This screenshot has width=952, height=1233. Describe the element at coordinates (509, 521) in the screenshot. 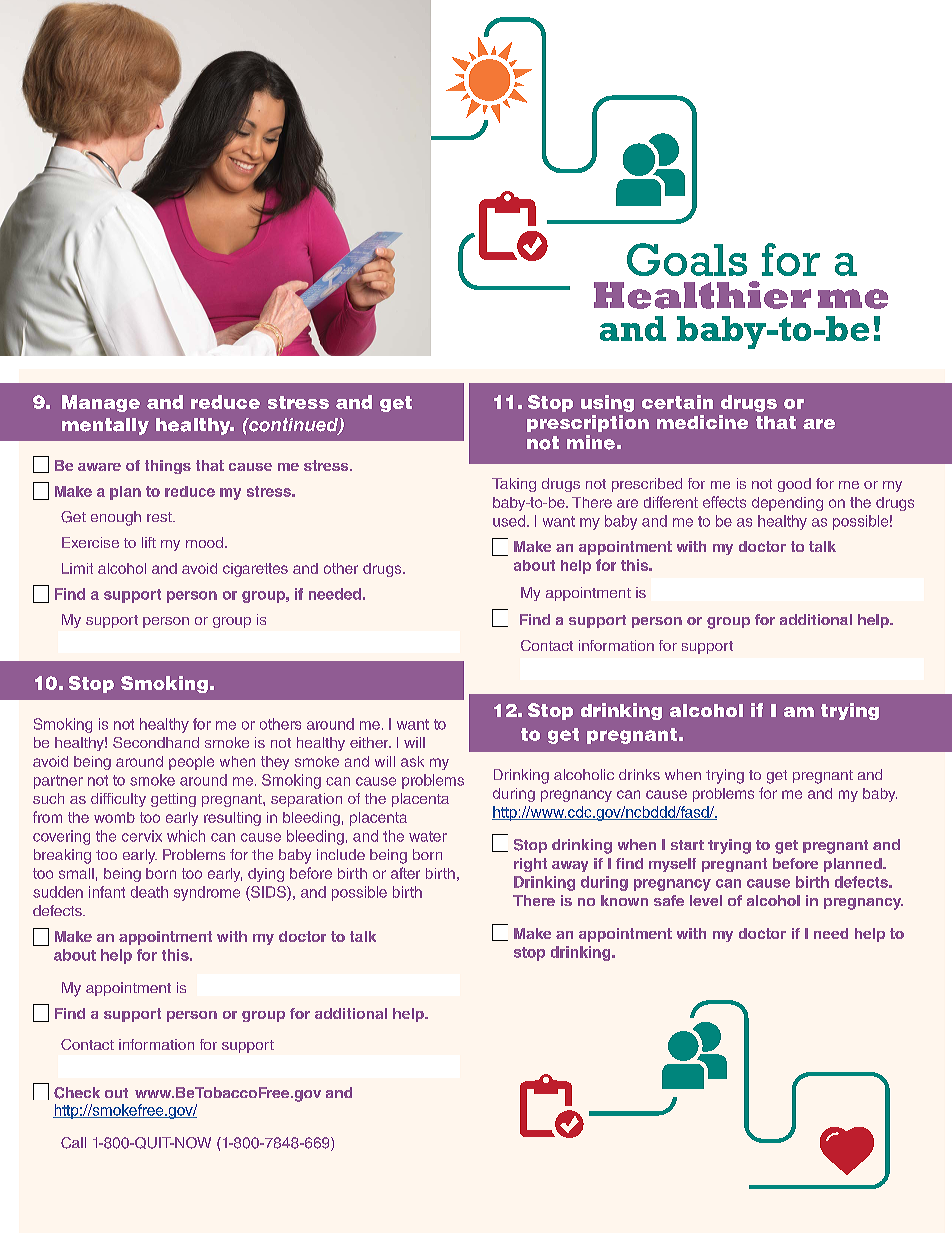

I see `used` at that location.
